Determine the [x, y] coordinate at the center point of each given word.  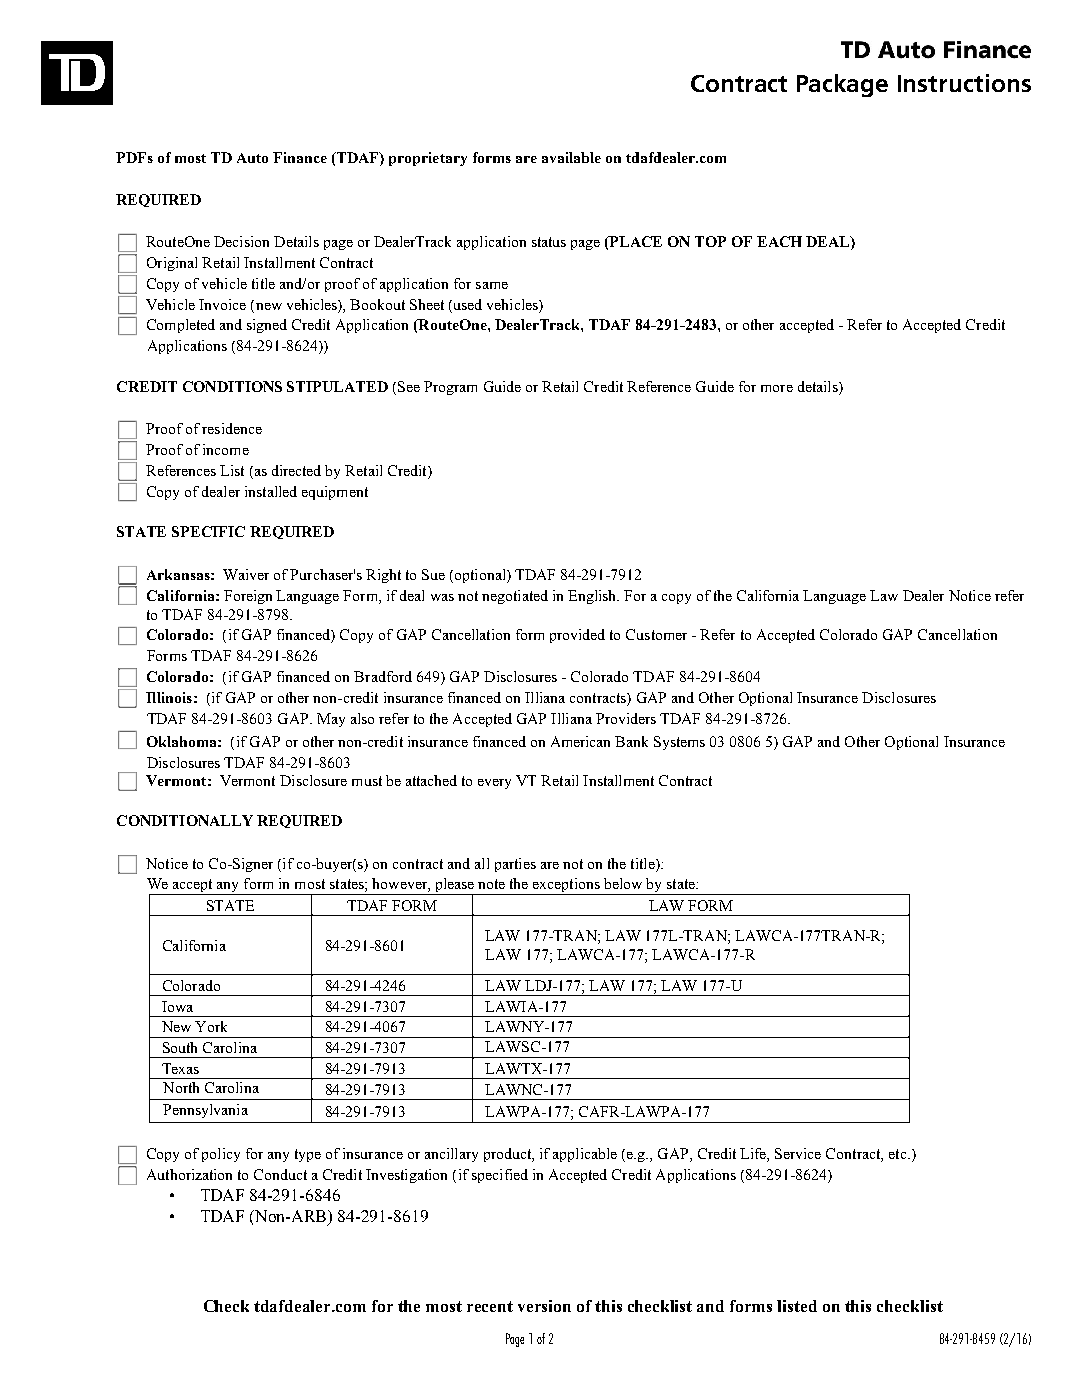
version [544, 1306]
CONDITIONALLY [185, 820]
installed [271, 491]
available [571, 157]
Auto [252, 158]
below [623, 883]
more [777, 388]
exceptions [566, 885]
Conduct [280, 1174]
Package [842, 85]
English [593, 597]
